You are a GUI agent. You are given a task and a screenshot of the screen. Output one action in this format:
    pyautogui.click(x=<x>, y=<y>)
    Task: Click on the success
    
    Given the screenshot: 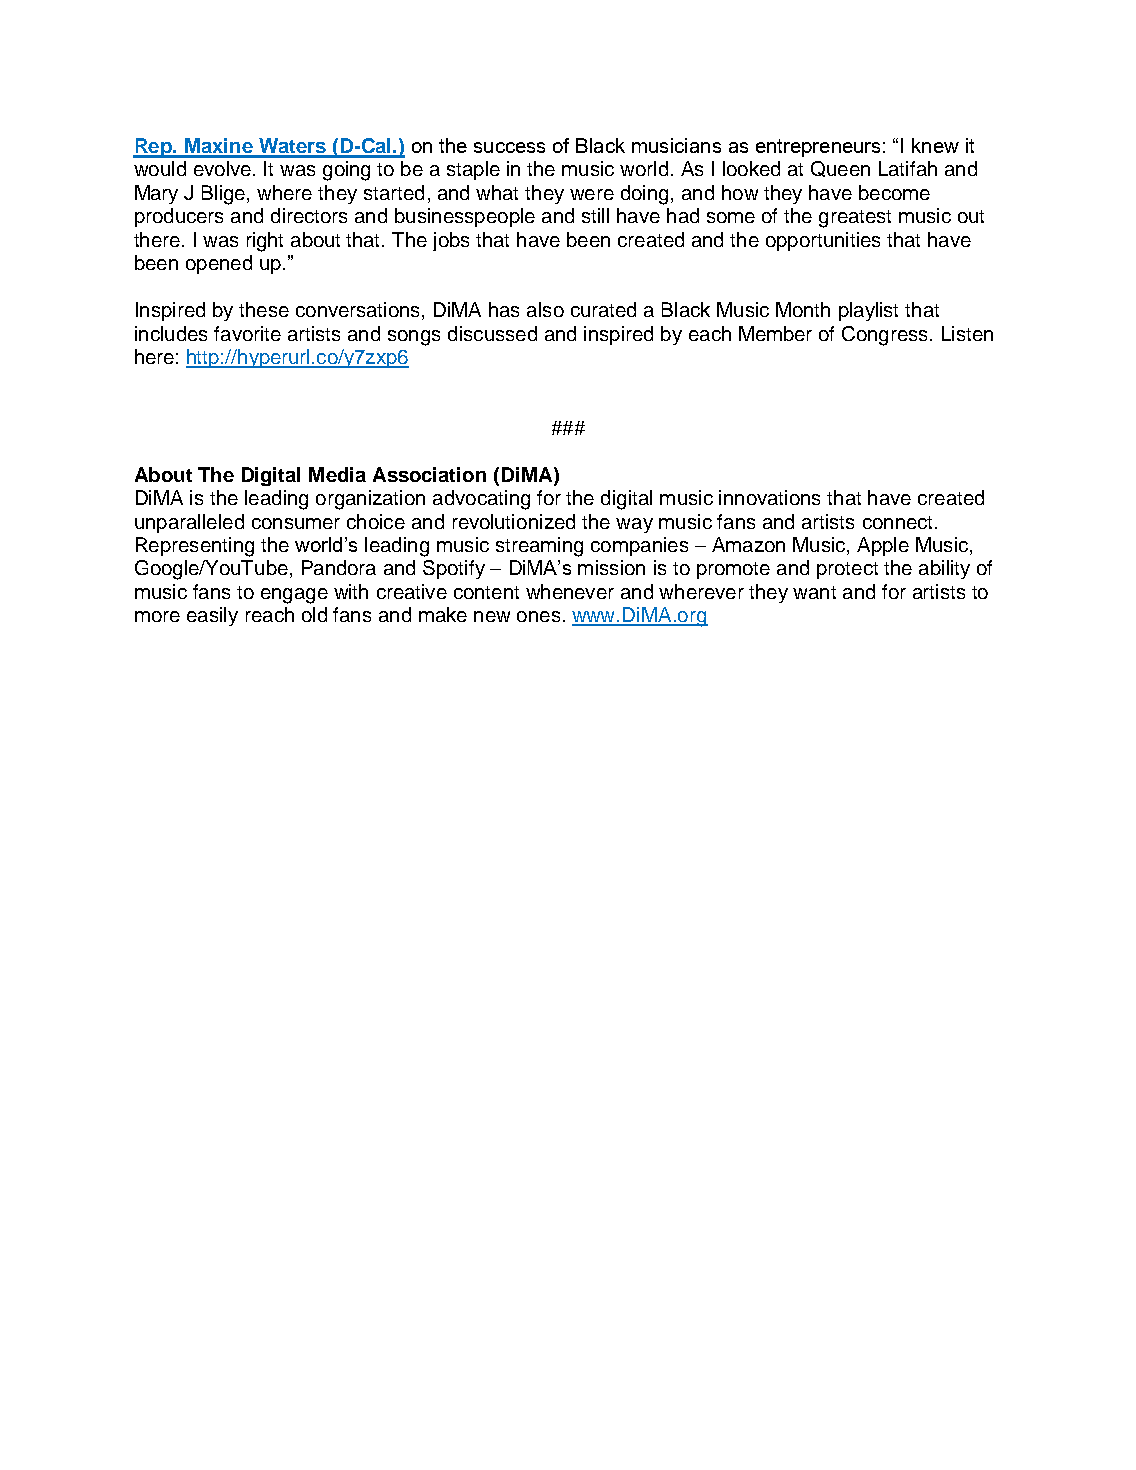 What is the action you would take?
    pyautogui.click(x=509, y=147)
